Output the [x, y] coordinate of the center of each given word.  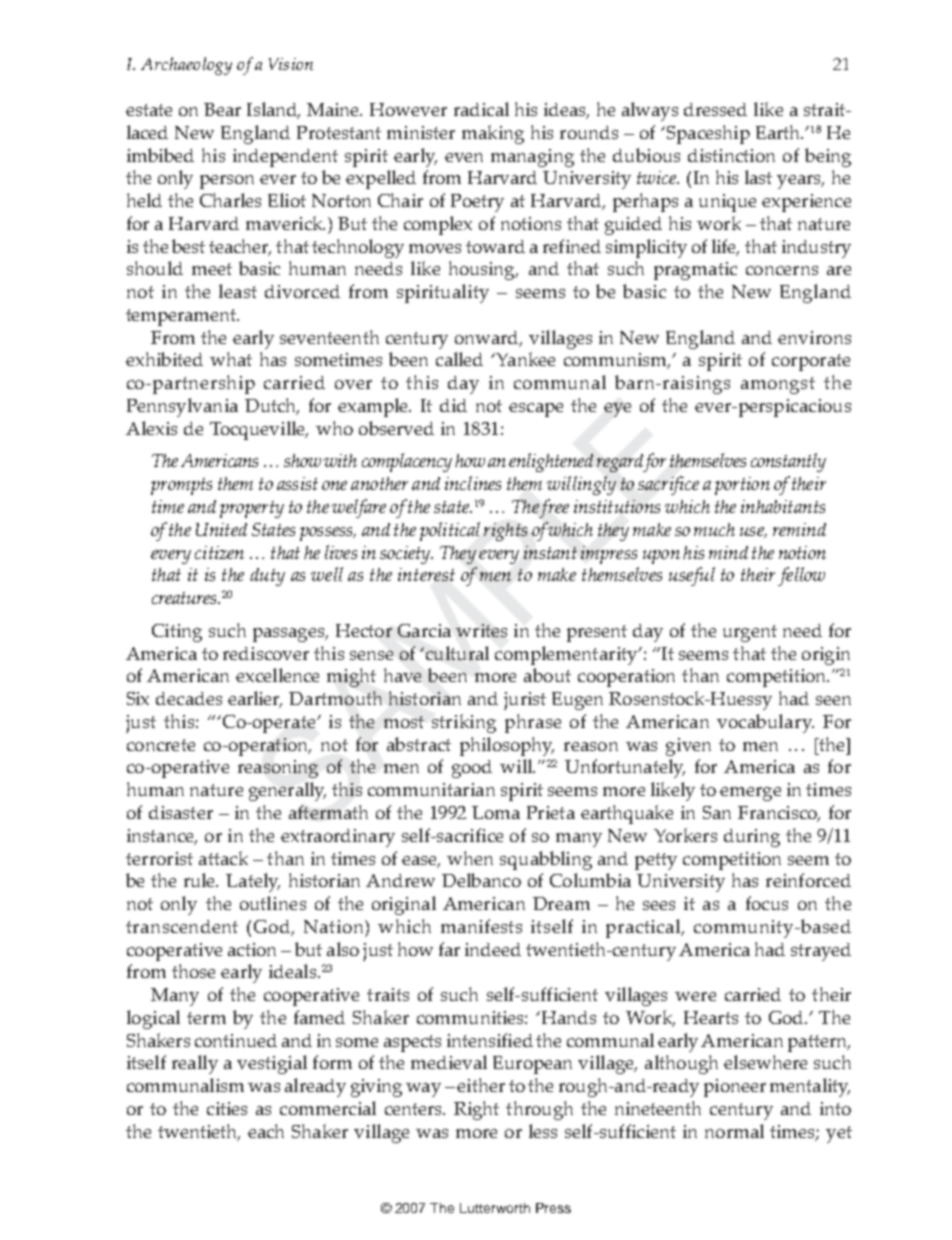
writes [481, 630]
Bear [222, 109]
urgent [750, 633]
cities [227, 1108]
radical [481, 109]
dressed [715, 109]
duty [267, 577]
